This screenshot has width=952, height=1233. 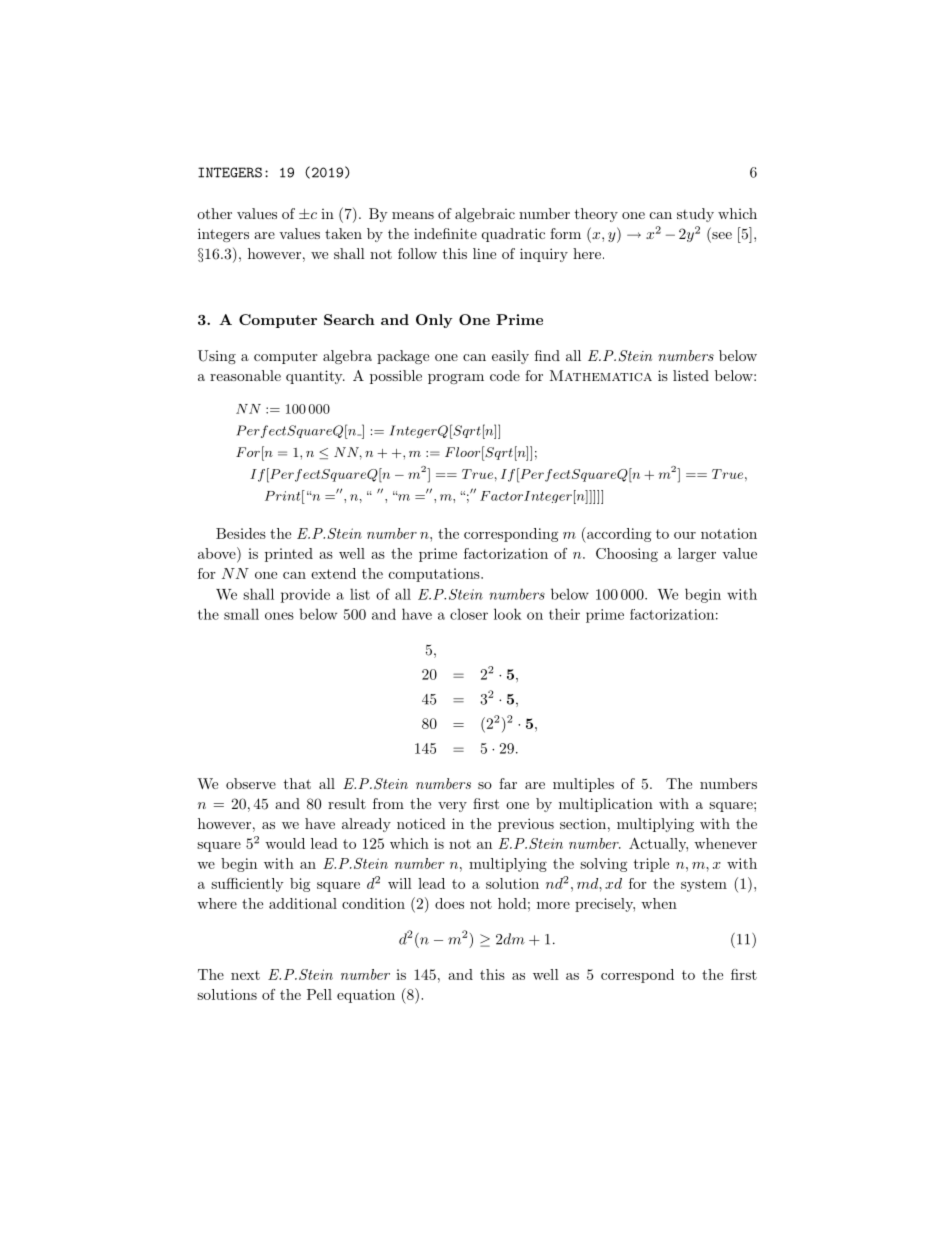 I want to click on far, so click(x=508, y=783).
